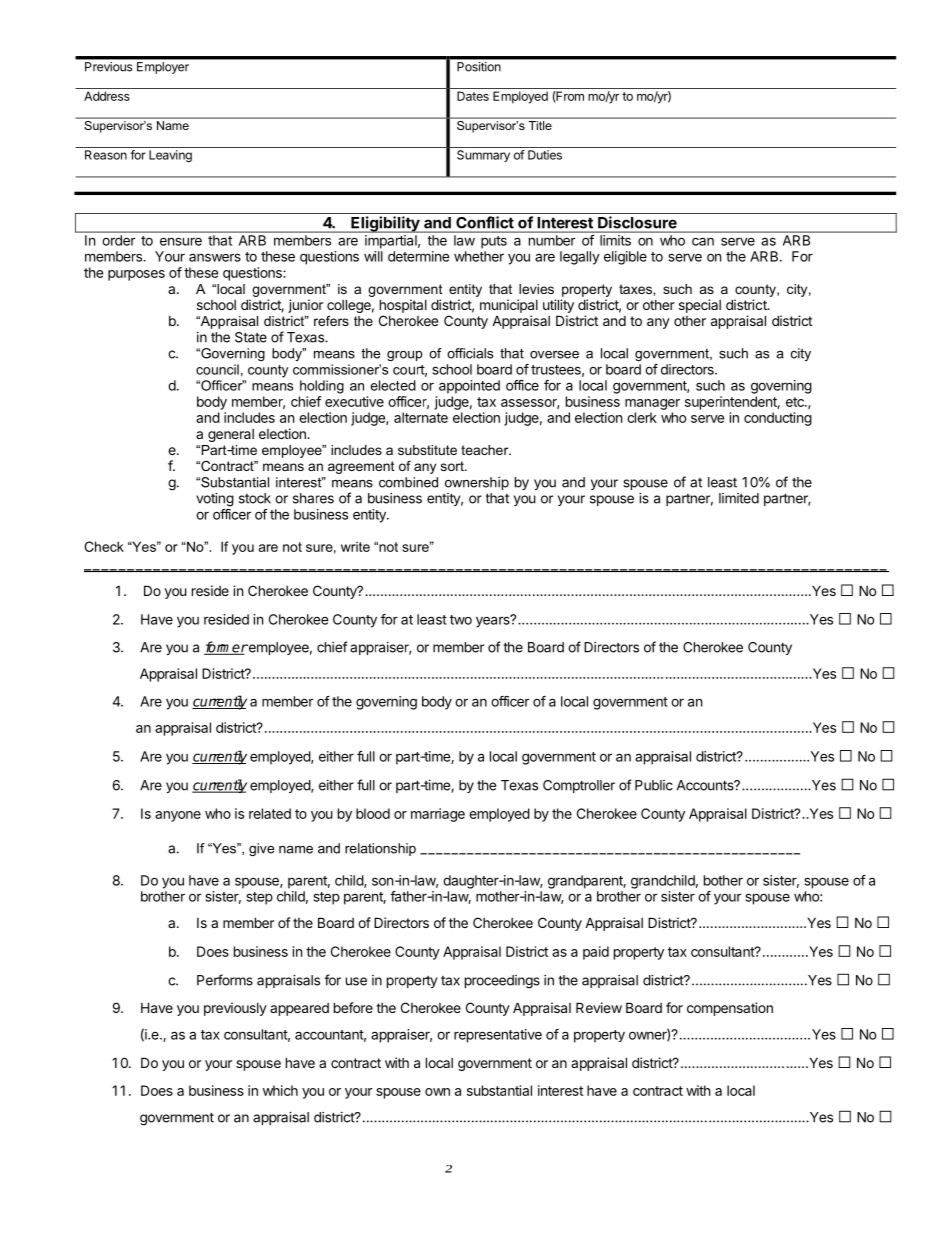  What do you see at coordinates (703, 241) in the page?
I see `can` at bounding box center [703, 241].
